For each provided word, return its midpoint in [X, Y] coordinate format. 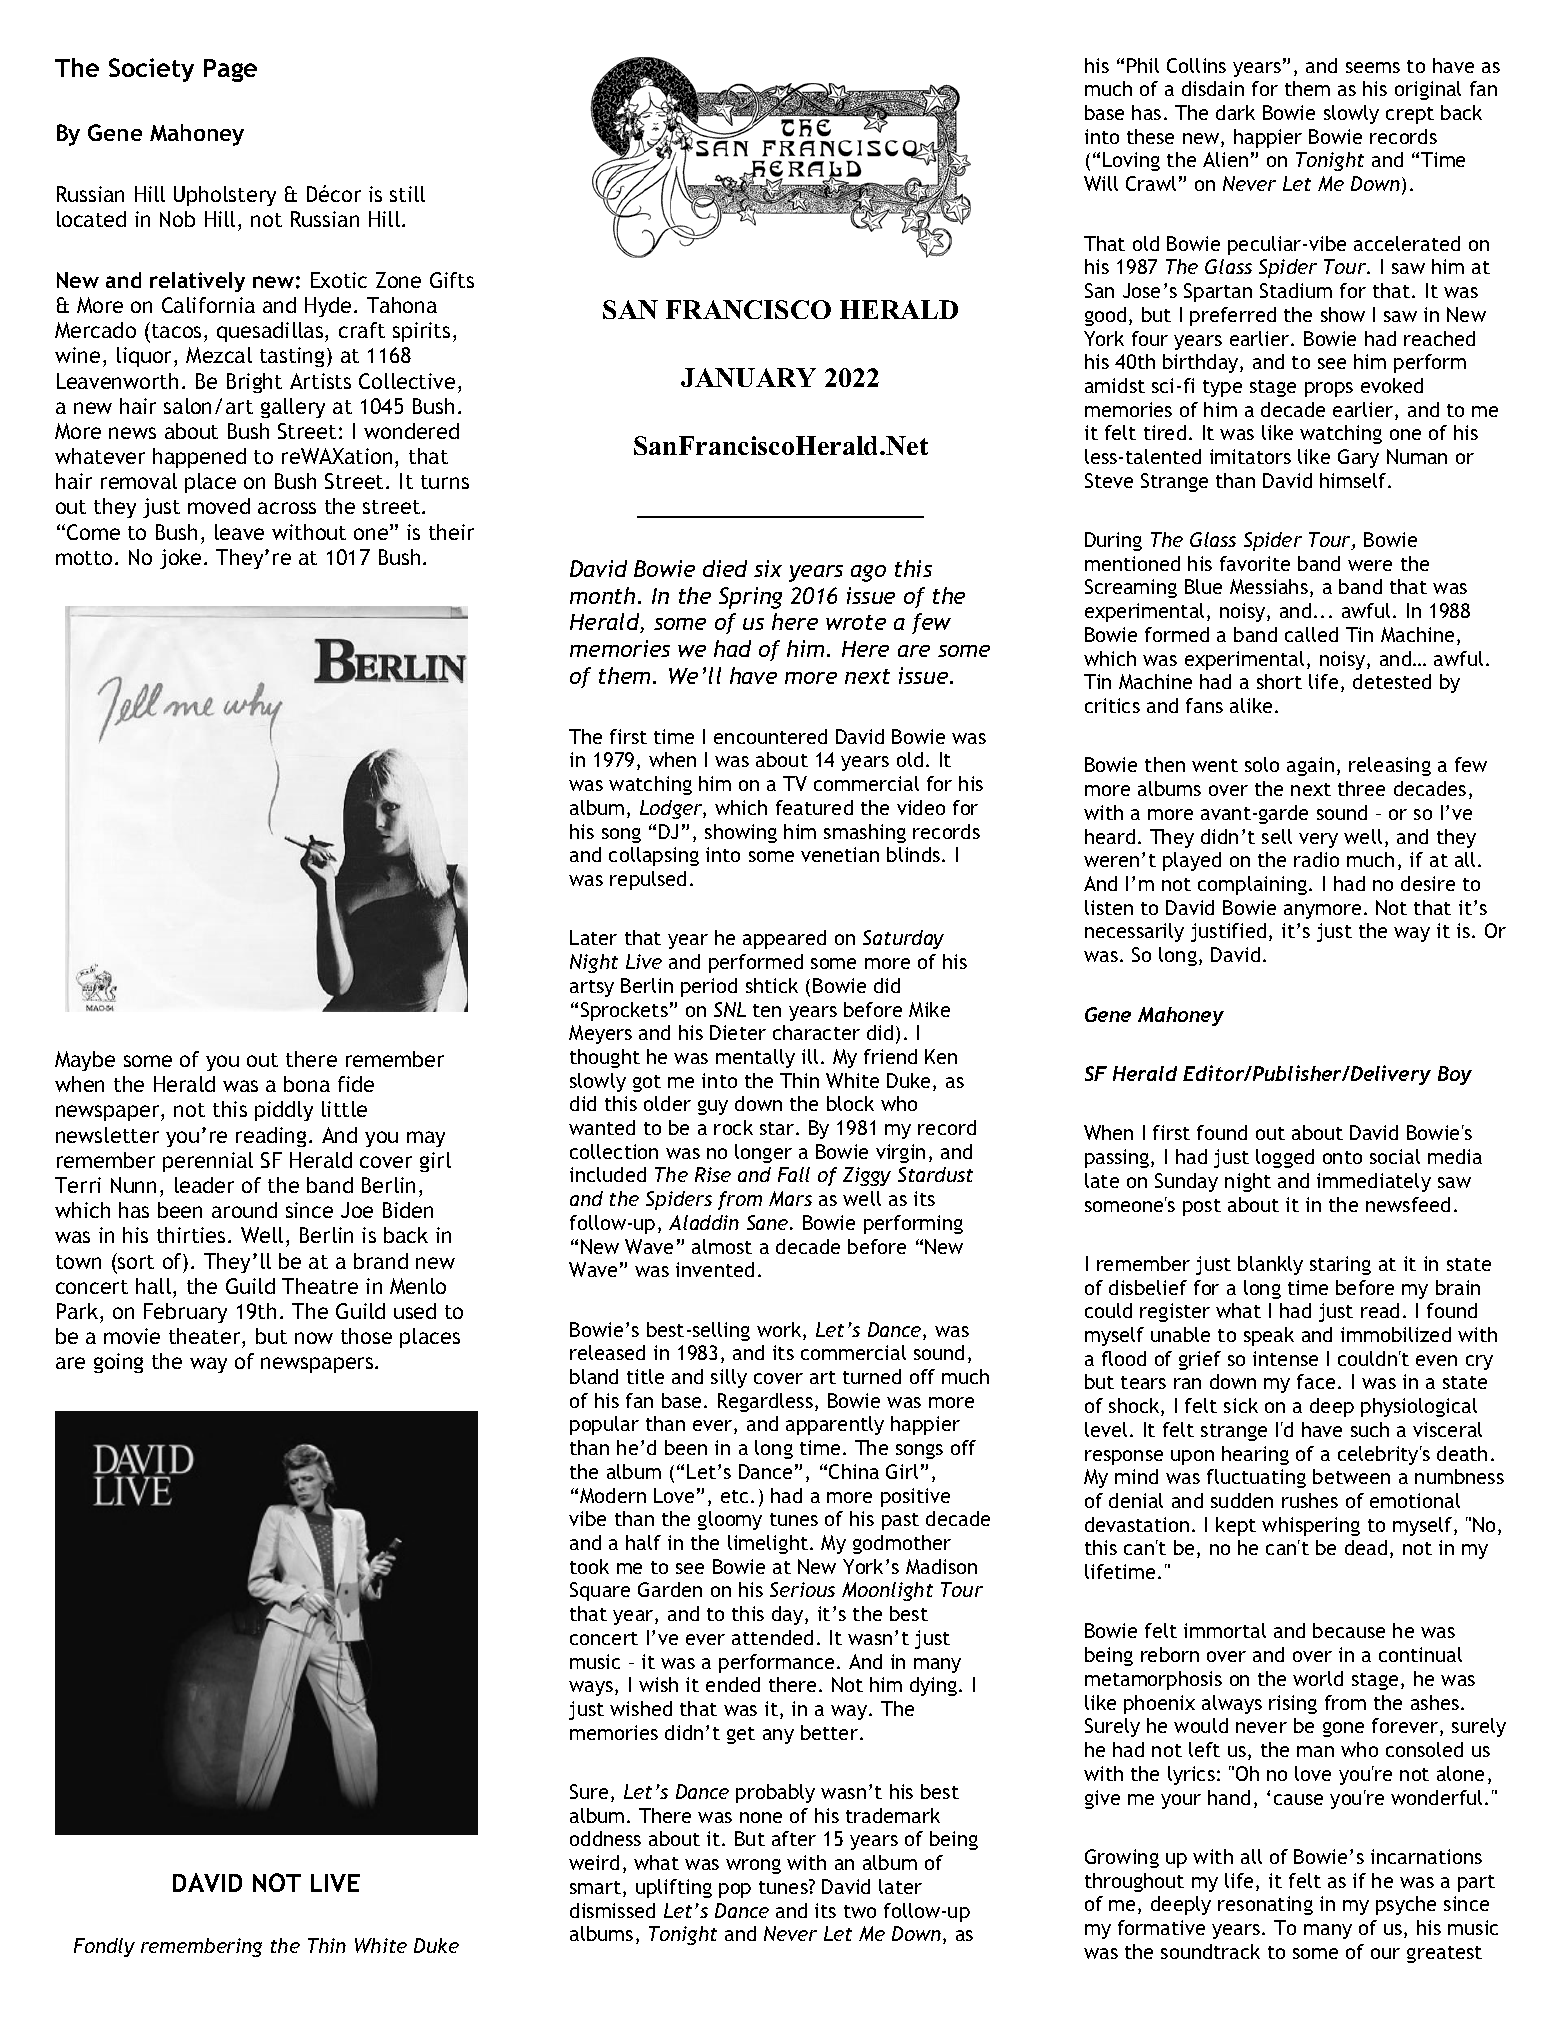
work [780, 1331]
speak [1269, 1336]
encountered [770, 736]
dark [1235, 112]
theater [206, 1336]
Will [1101, 183]
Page [230, 70]
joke [180, 559]
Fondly [104, 1947]
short [1279, 681]
